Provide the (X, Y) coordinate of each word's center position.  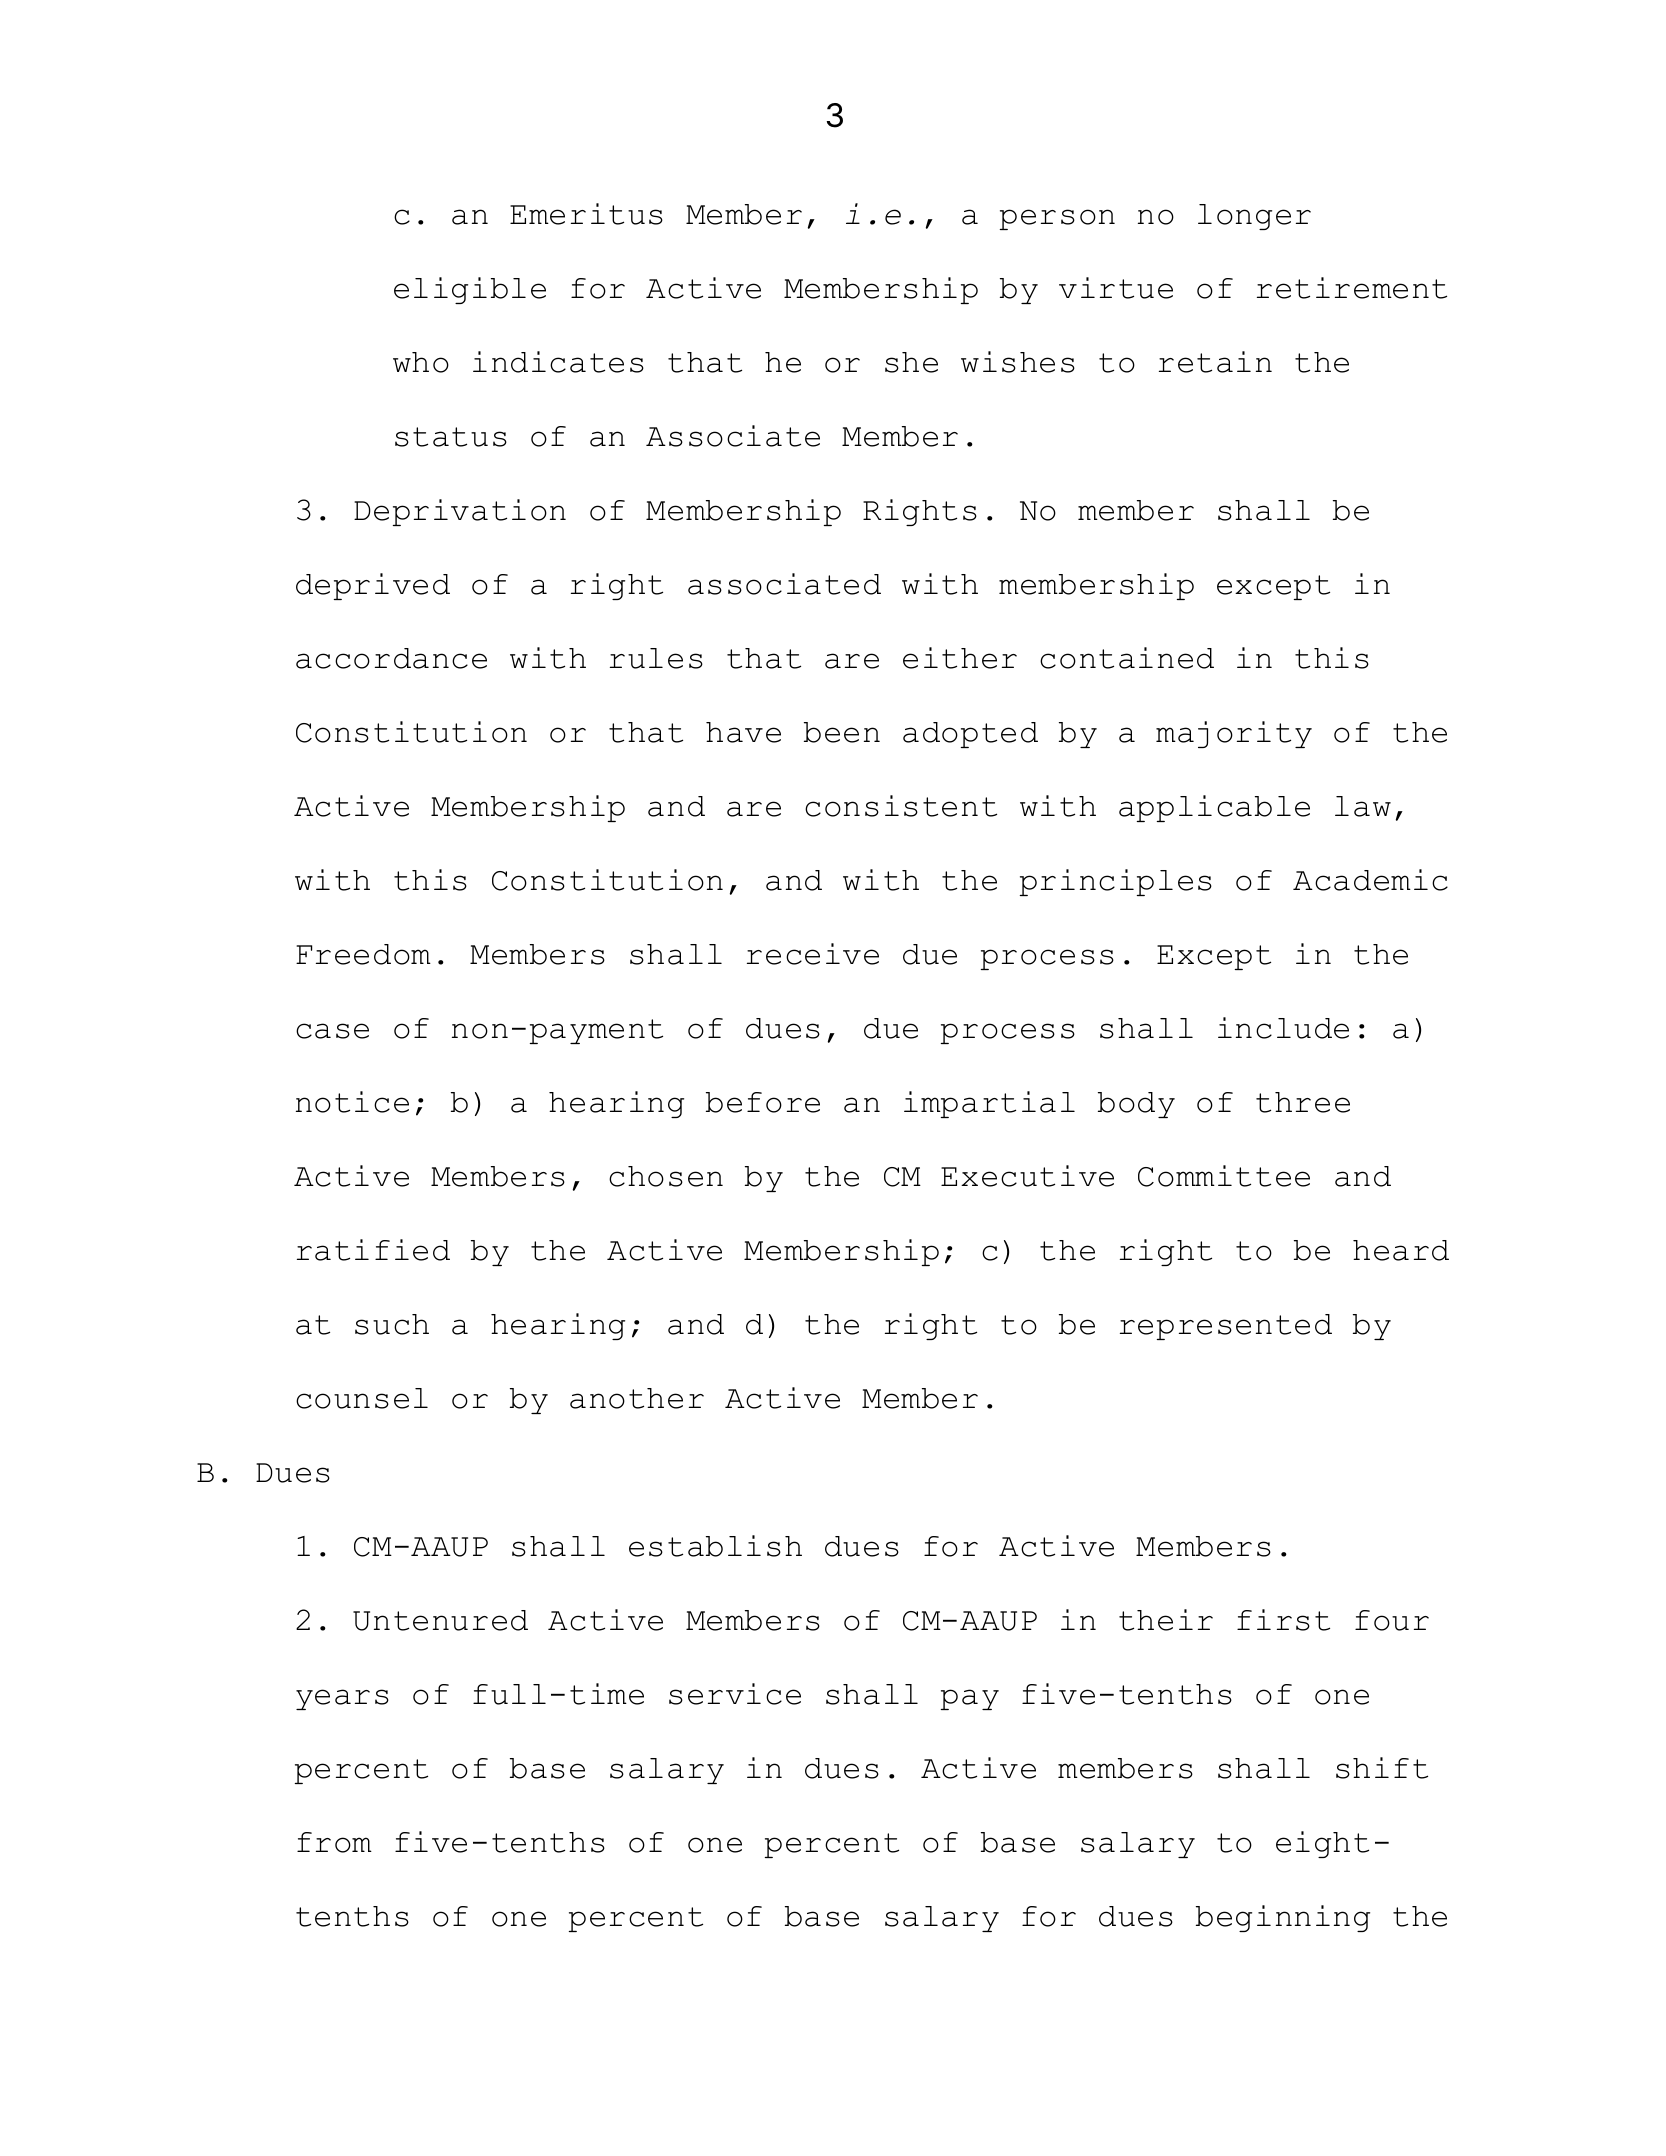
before (763, 1102)
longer (1254, 217)
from (334, 1842)
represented (1226, 1327)
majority (1234, 734)
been (842, 732)
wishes (1018, 362)
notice (352, 1102)
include (1283, 1028)
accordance (391, 658)
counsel (362, 1398)
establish (715, 1546)
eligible (470, 290)
